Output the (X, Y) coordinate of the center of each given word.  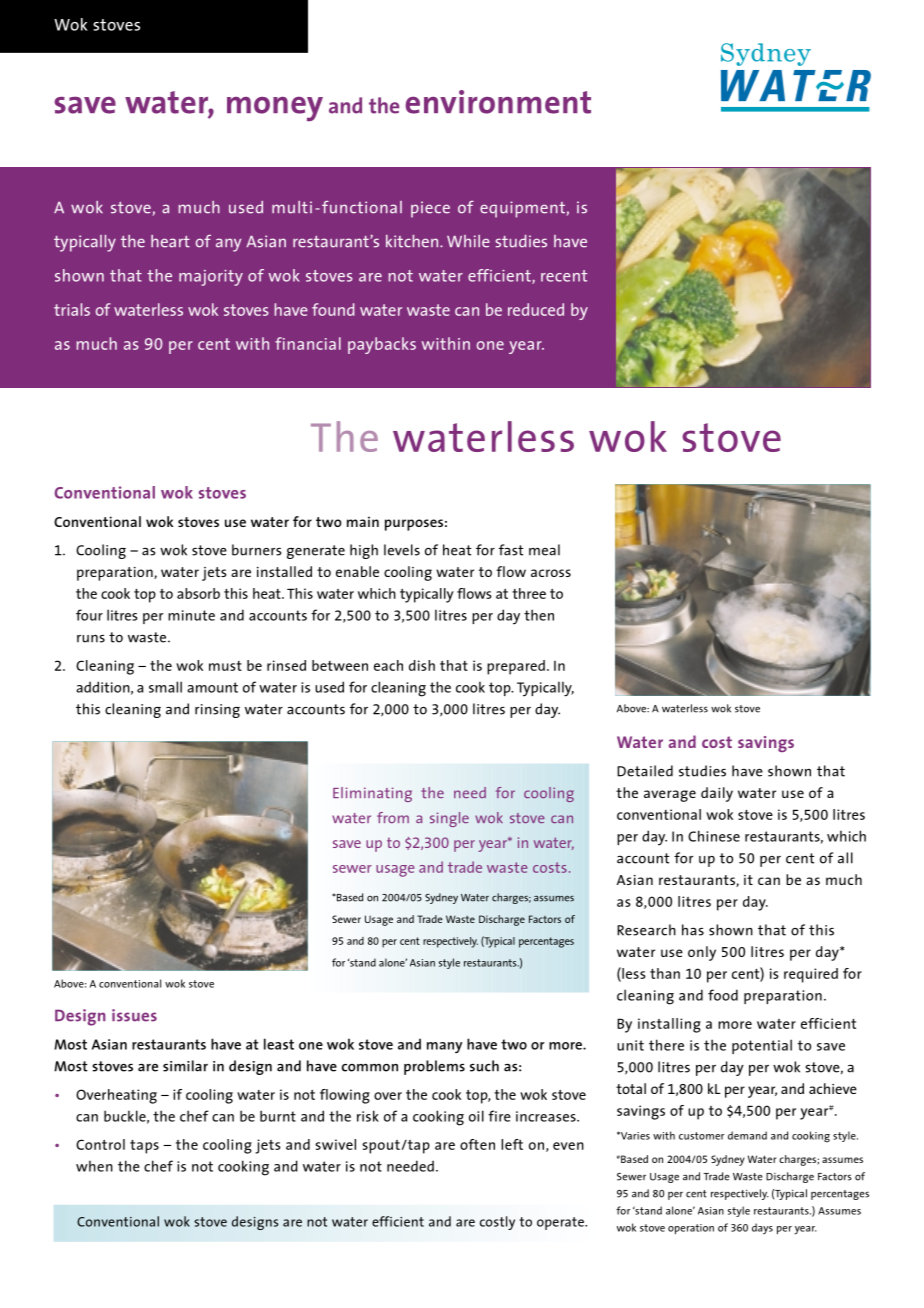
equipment (522, 209)
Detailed (645, 771)
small (165, 687)
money (275, 109)
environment (498, 102)
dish (422, 665)
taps (144, 1147)
